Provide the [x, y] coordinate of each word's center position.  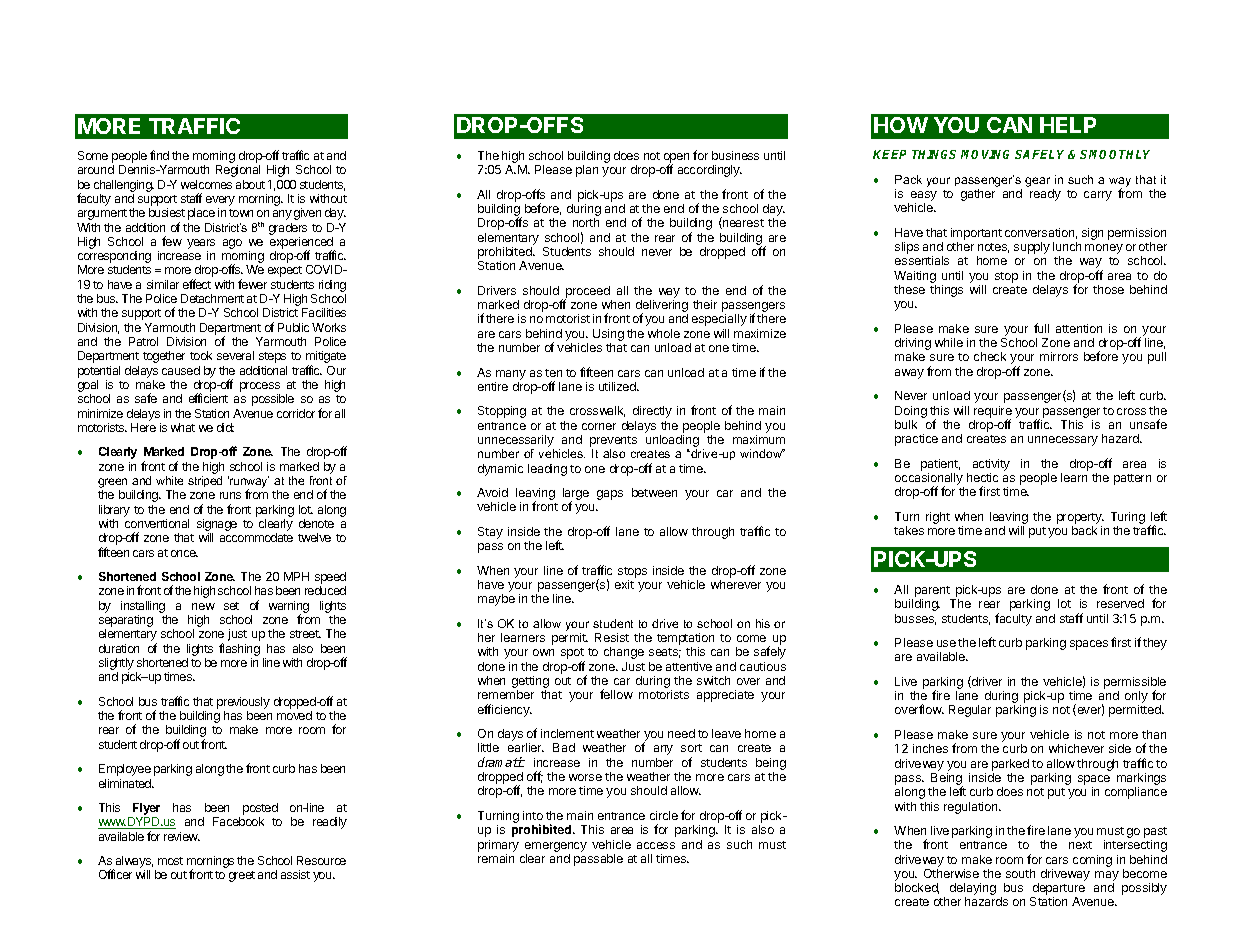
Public [293, 327]
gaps [610, 495]
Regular [970, 711]
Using [608, 336]
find [159, 155]
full [1041, 328]
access [656, 845]
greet [242, 876]
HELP [1068, 125]
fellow [616, 694]
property [1080, 518]
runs [230, 495]
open [676, 159]
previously [243, 703]
